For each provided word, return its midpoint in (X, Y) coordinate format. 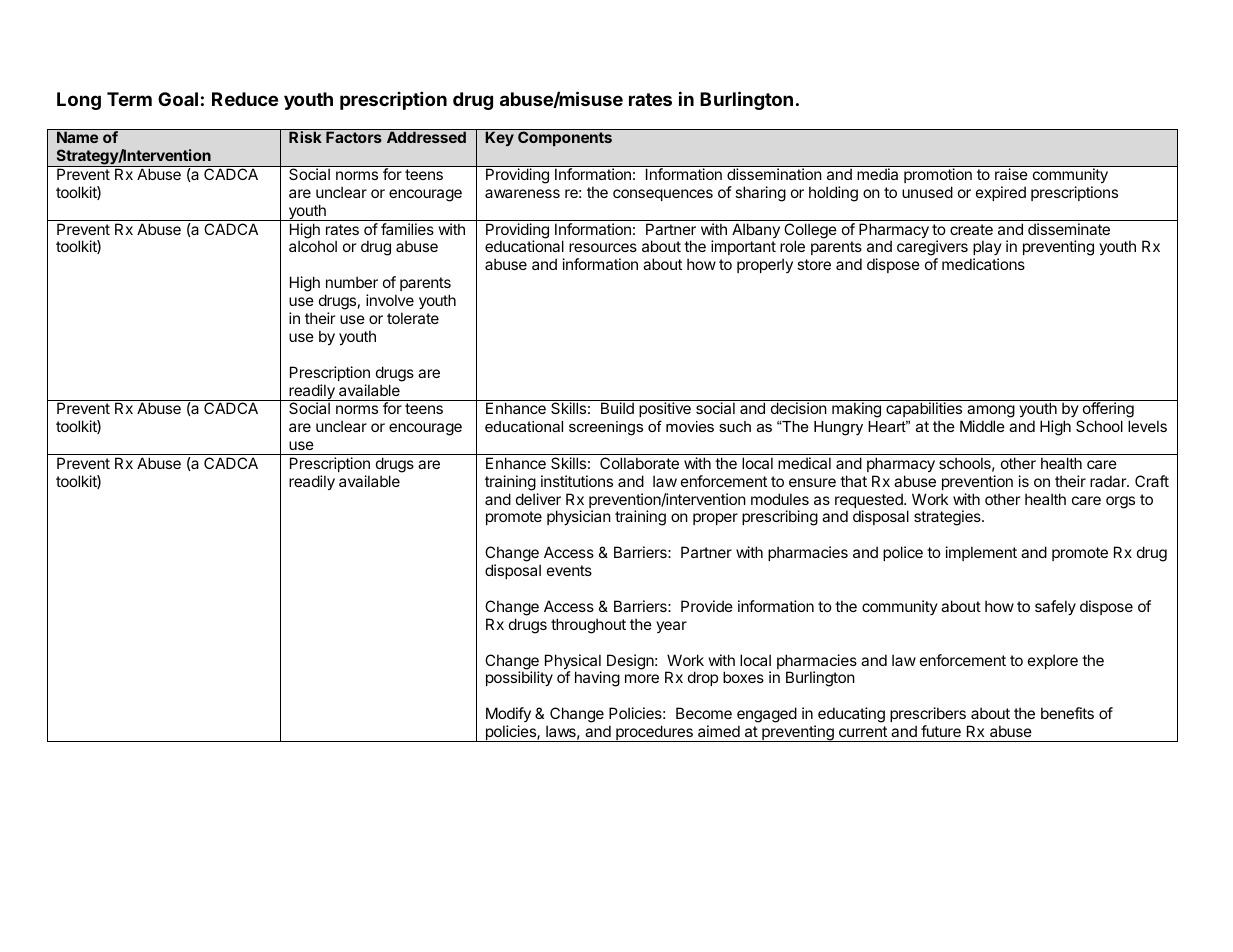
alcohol (313, 246)
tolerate (413, 318)
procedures (654, 733)
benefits (1067, 713)
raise (1011, 174)
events (569, 570)
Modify (508, 714)
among (991, 413)
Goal (178, 99)
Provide (707, 606)
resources (603, 247)
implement (981, 553)
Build (617, 408)
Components (565, 138)
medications (983, 264)
